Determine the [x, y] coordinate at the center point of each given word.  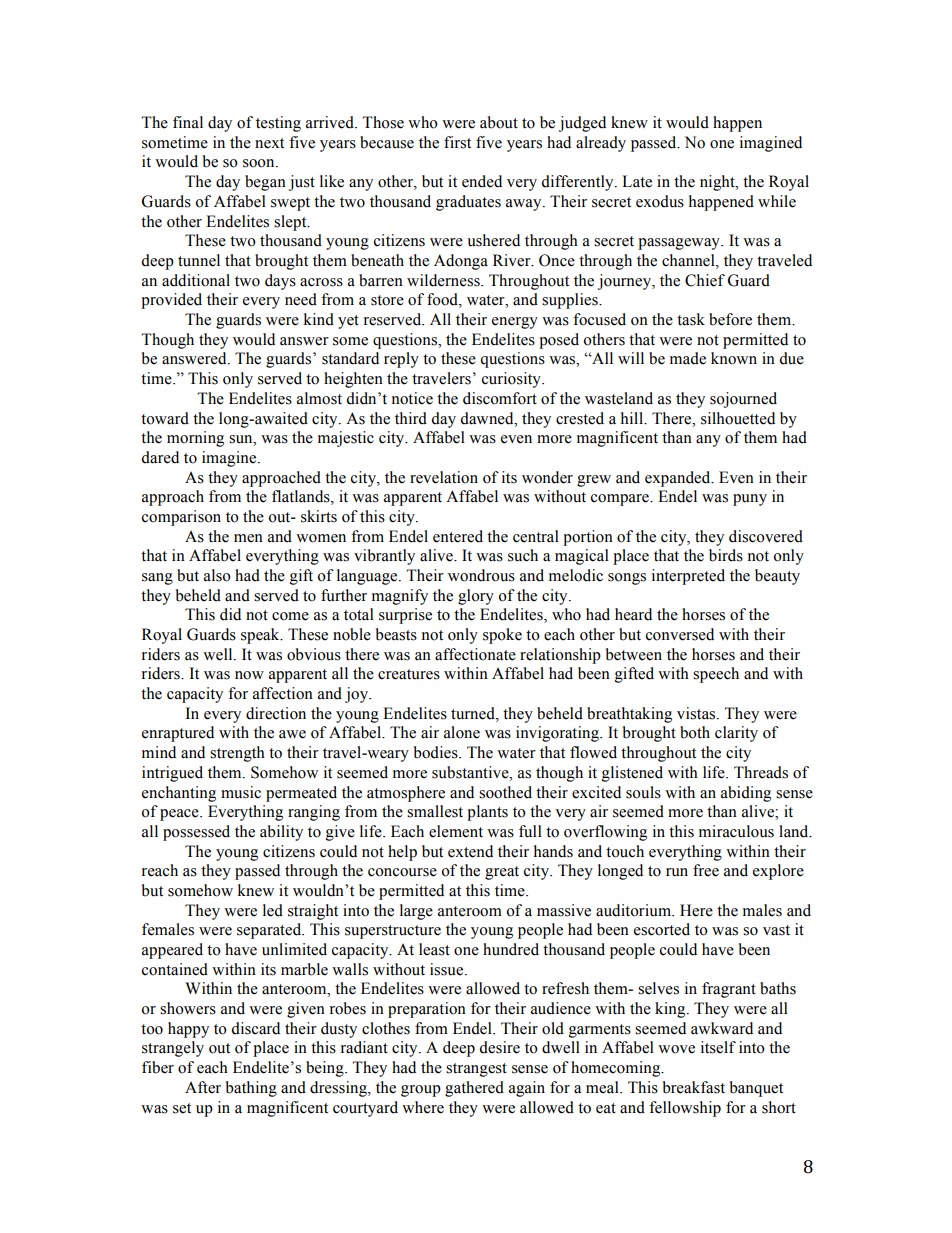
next [269, 143]
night [718, 183]
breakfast [694, 1087]
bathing [251, 1089]
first [457, 142]
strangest [476, 1070]
